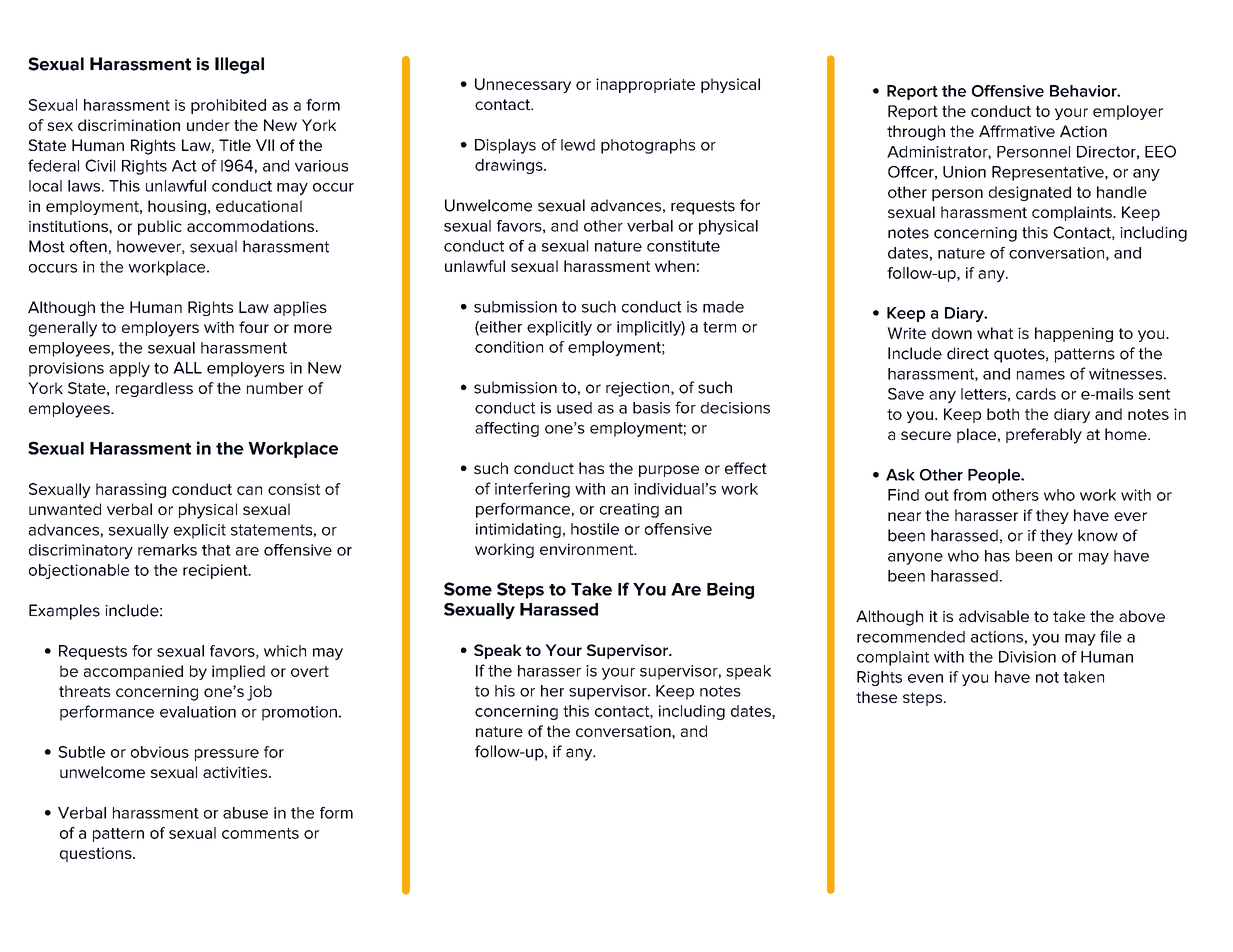 Image resolution: width=1233 pixels, height=952 pixels. What do you see at coordinates (995, 333) in the screenshot?
I see `what` at bounding box center [995, 333].
